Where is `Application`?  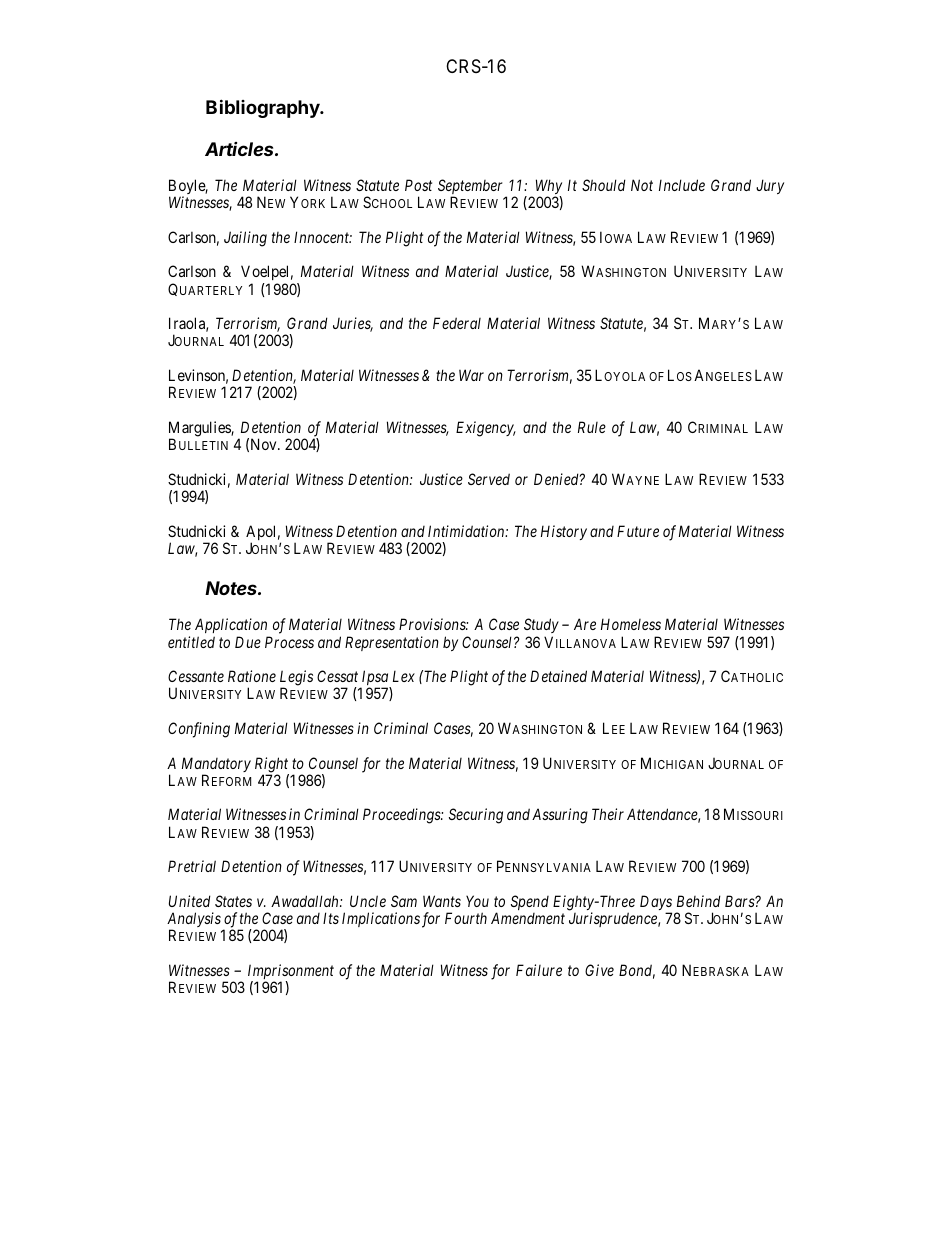 Application is located at coordinates (231, 625).
